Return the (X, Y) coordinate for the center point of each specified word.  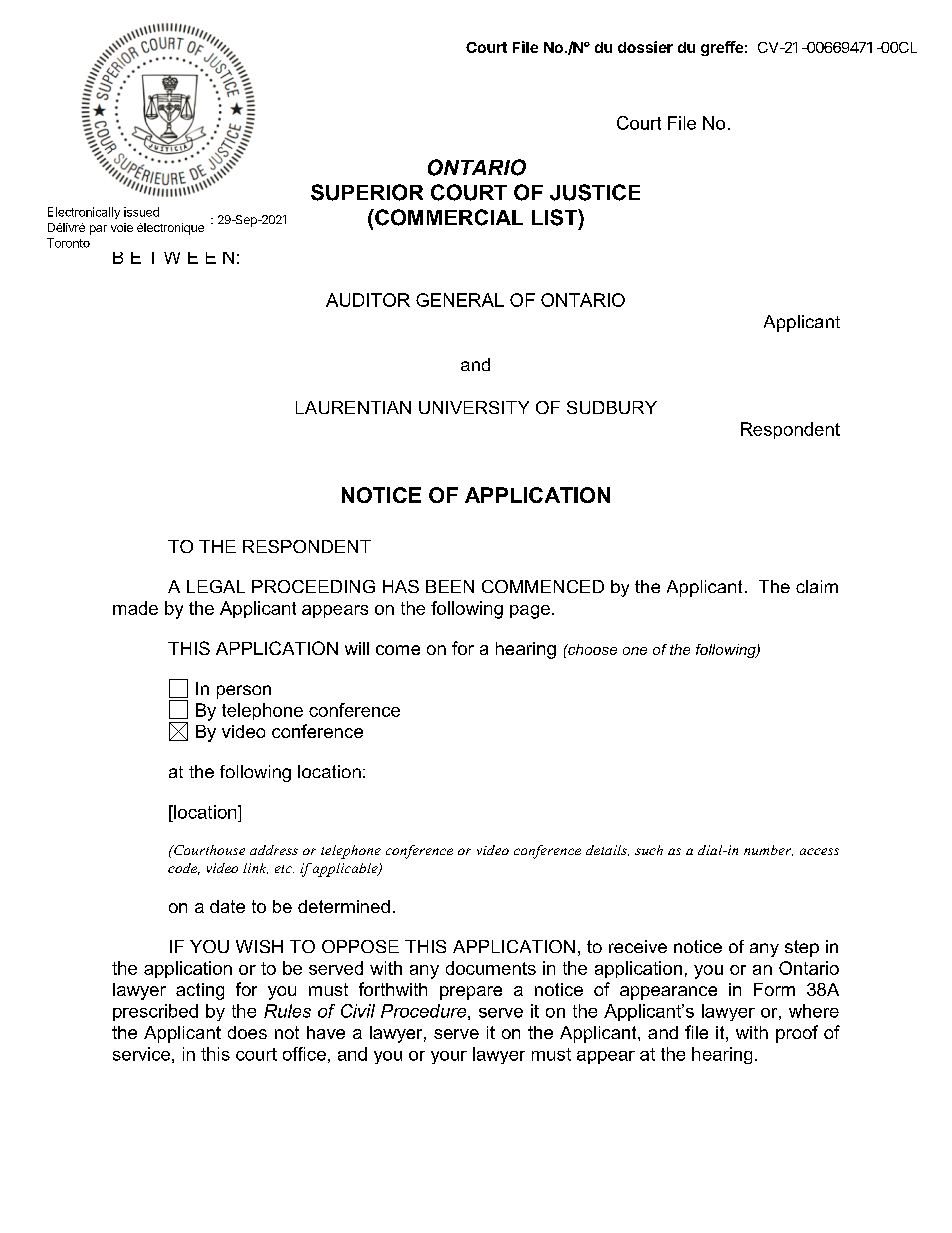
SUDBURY (612, 407)
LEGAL (216, 586)
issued (141, 212)
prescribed (155, 1012)
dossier (645, 47)
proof (797, 1034)
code (184, 869)
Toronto (68, 243)
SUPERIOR (367, 192)
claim (817, 586)
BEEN (450, 586)
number (768, 850)
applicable (346, 870)
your (449, 1057)
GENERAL (460, 300)
